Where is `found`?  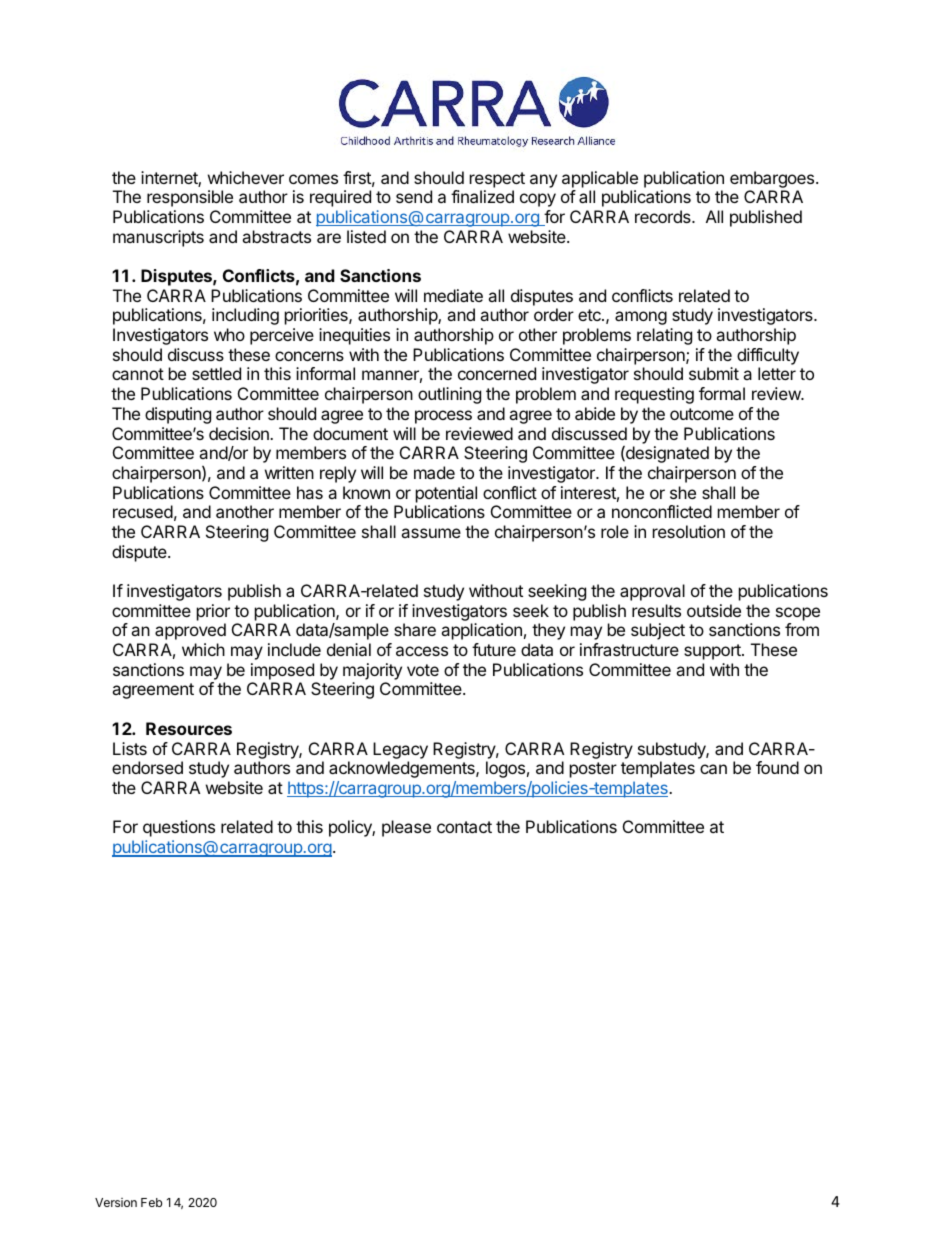 found is located at coordinates (777, 767).
